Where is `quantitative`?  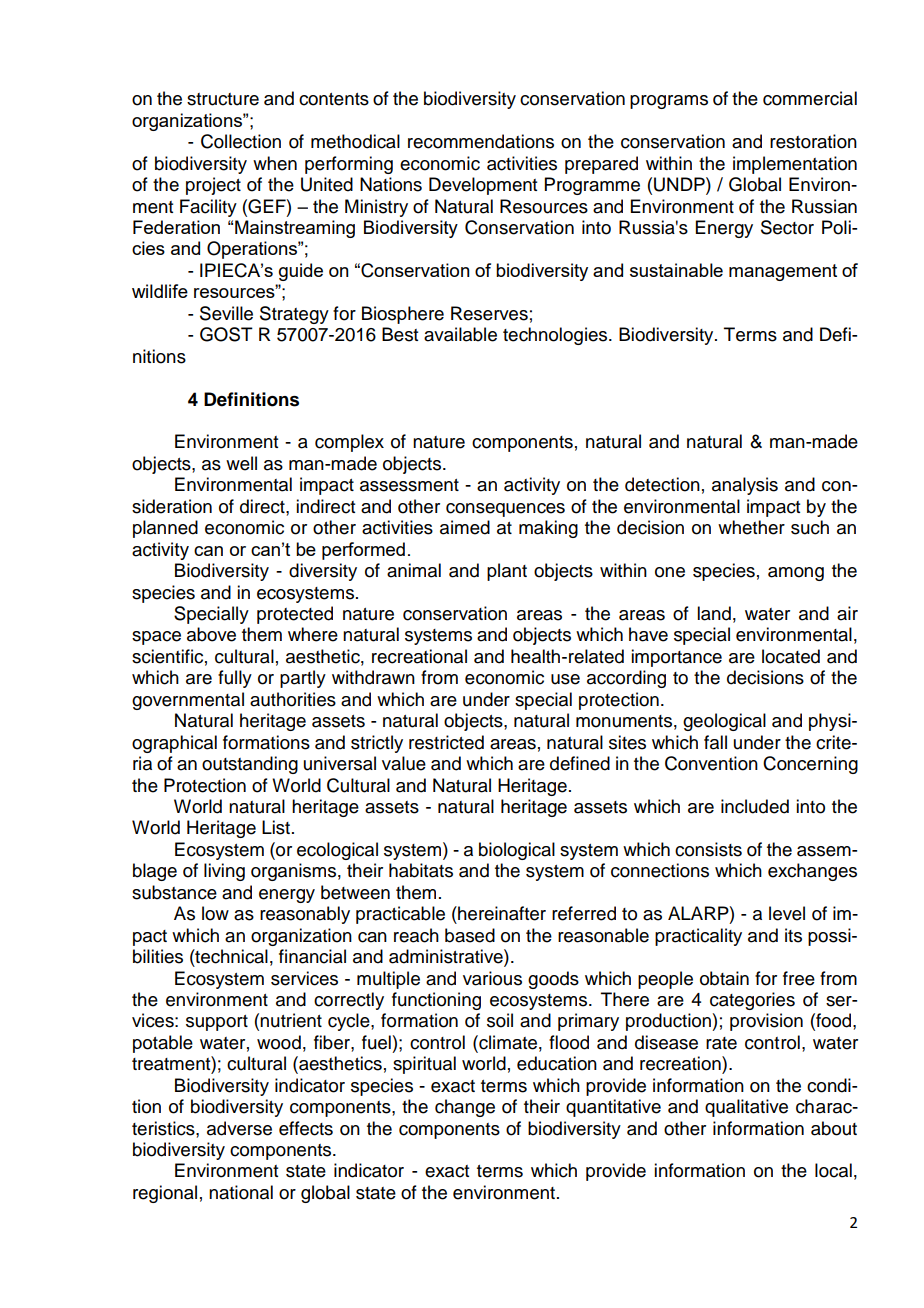 quantitative is located at coordinates (613, 1108).
